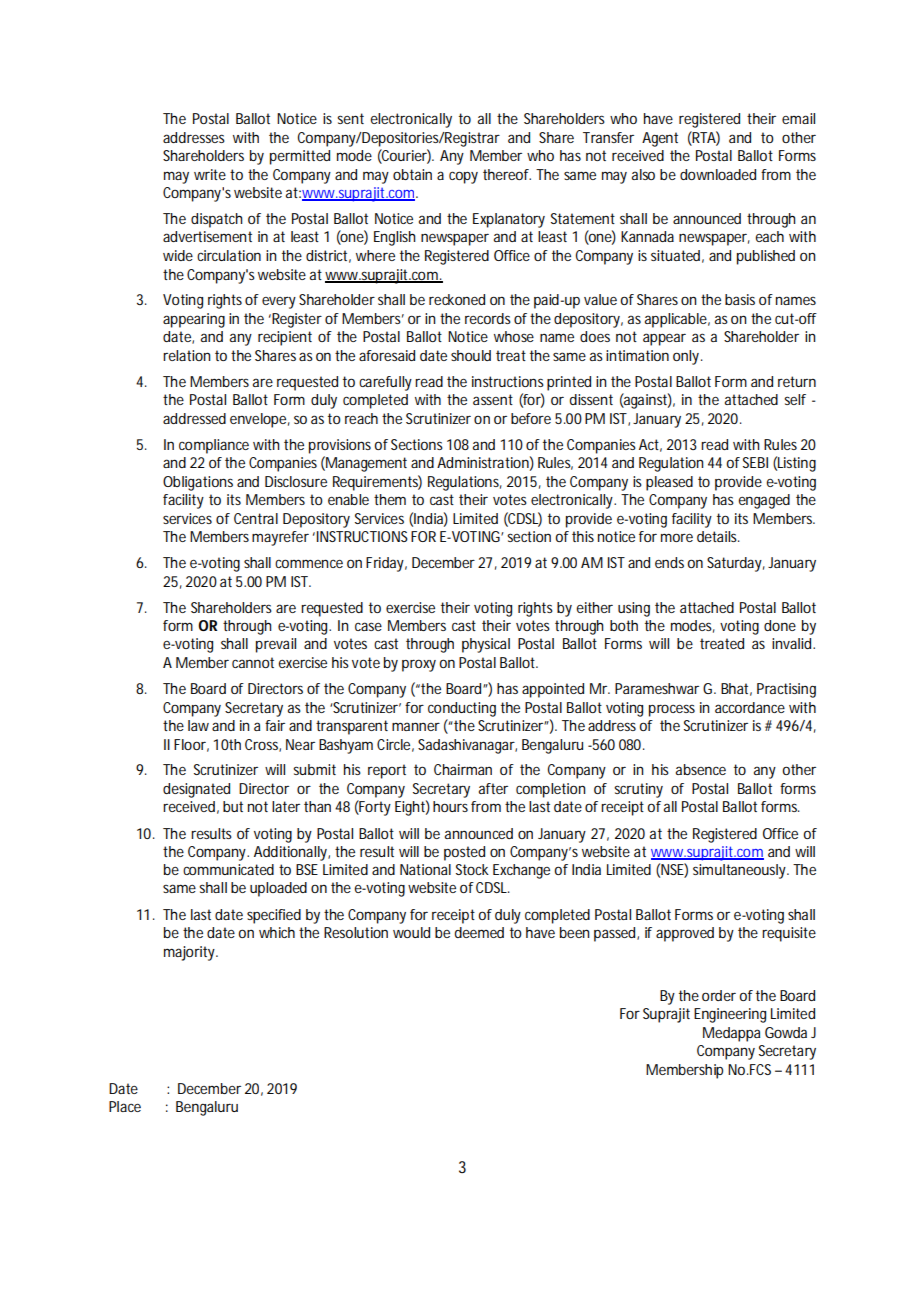  What do you see at coordinates (472, 869) in the document?
I see `Stock` at bounding box center [472, 869].
